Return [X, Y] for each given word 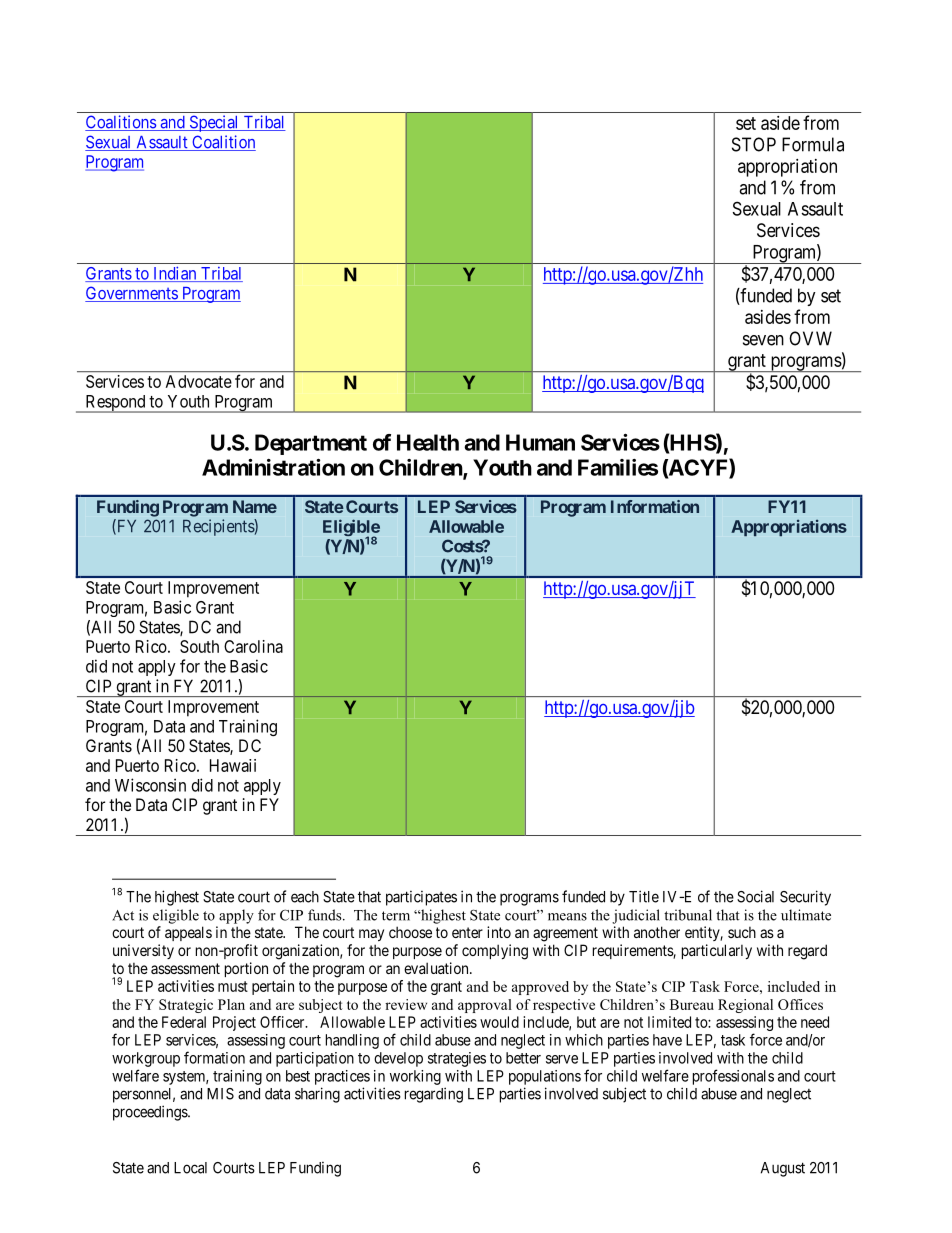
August [783, 1169]
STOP [754, 144]
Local [190, 1168]
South [199, 646]
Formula [813, 144]
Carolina [253, 646]
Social [755, 896]
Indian [175, 274]
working [415, 1077]
